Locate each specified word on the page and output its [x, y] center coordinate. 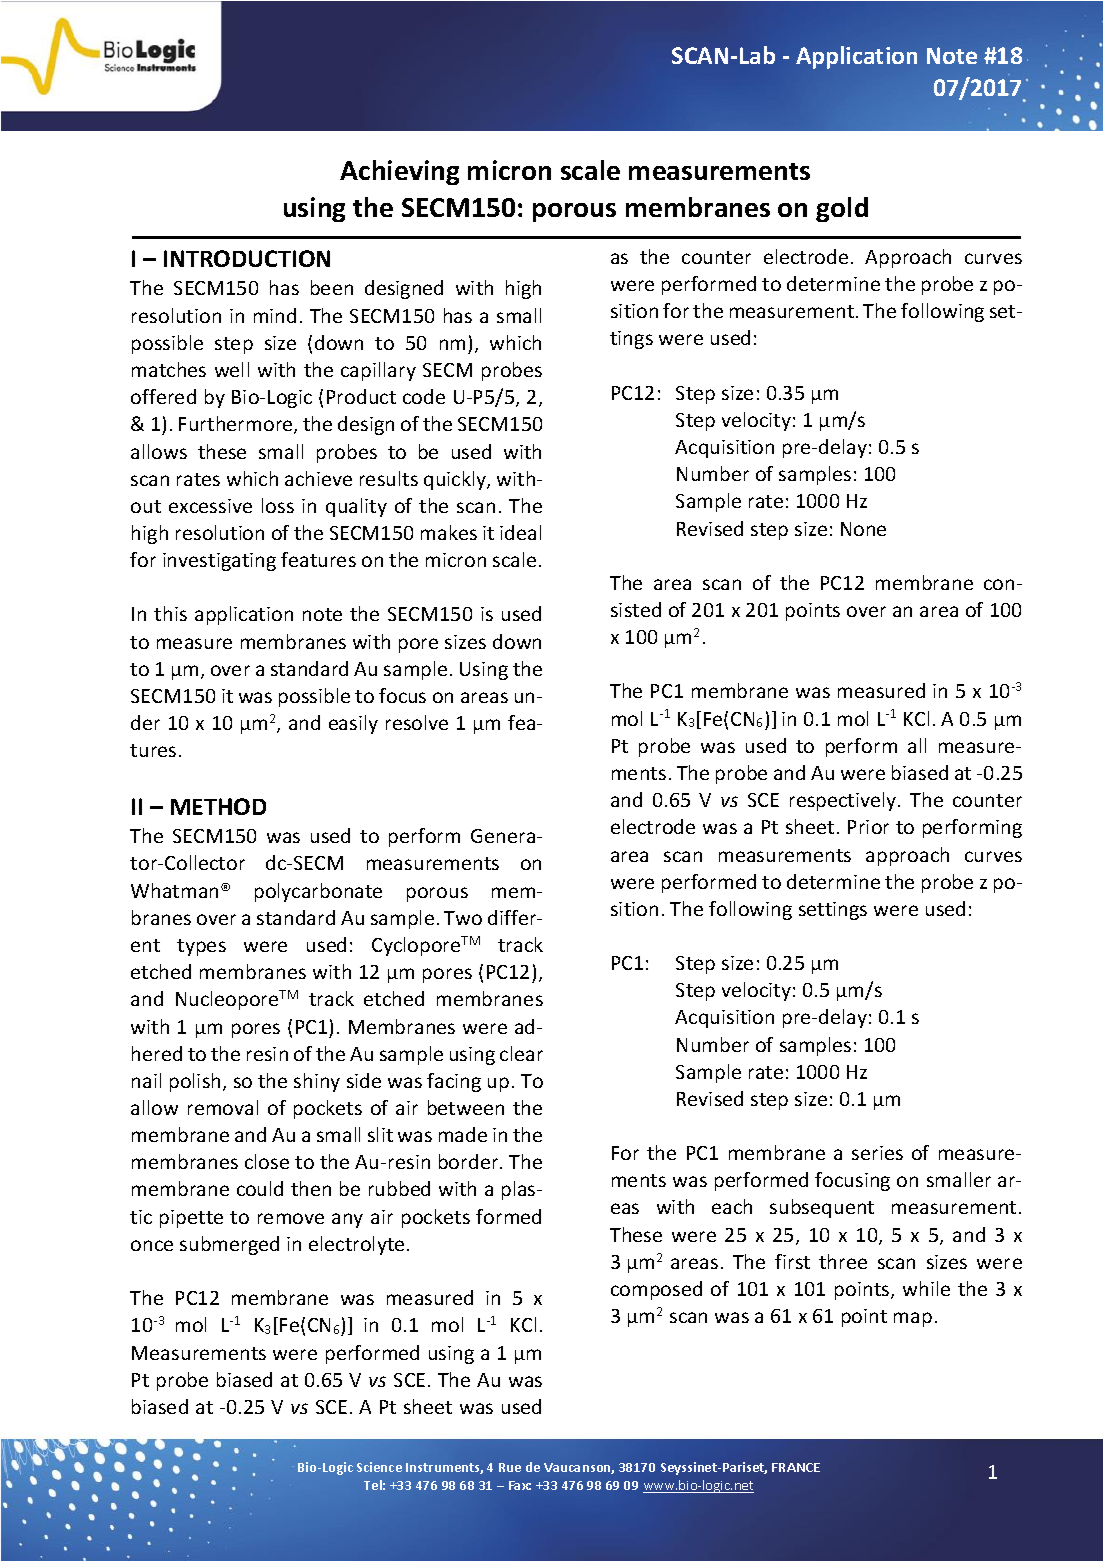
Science [379, 1467]
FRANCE [796, 1467]
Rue [510, 1467]
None [863, 529]
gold [842, 209]
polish [195, 1082]
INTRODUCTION [247, 258]
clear [521, 1053]
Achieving [399, 172]
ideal [520, 532]
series [877, 1153]
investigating [219, 562]
